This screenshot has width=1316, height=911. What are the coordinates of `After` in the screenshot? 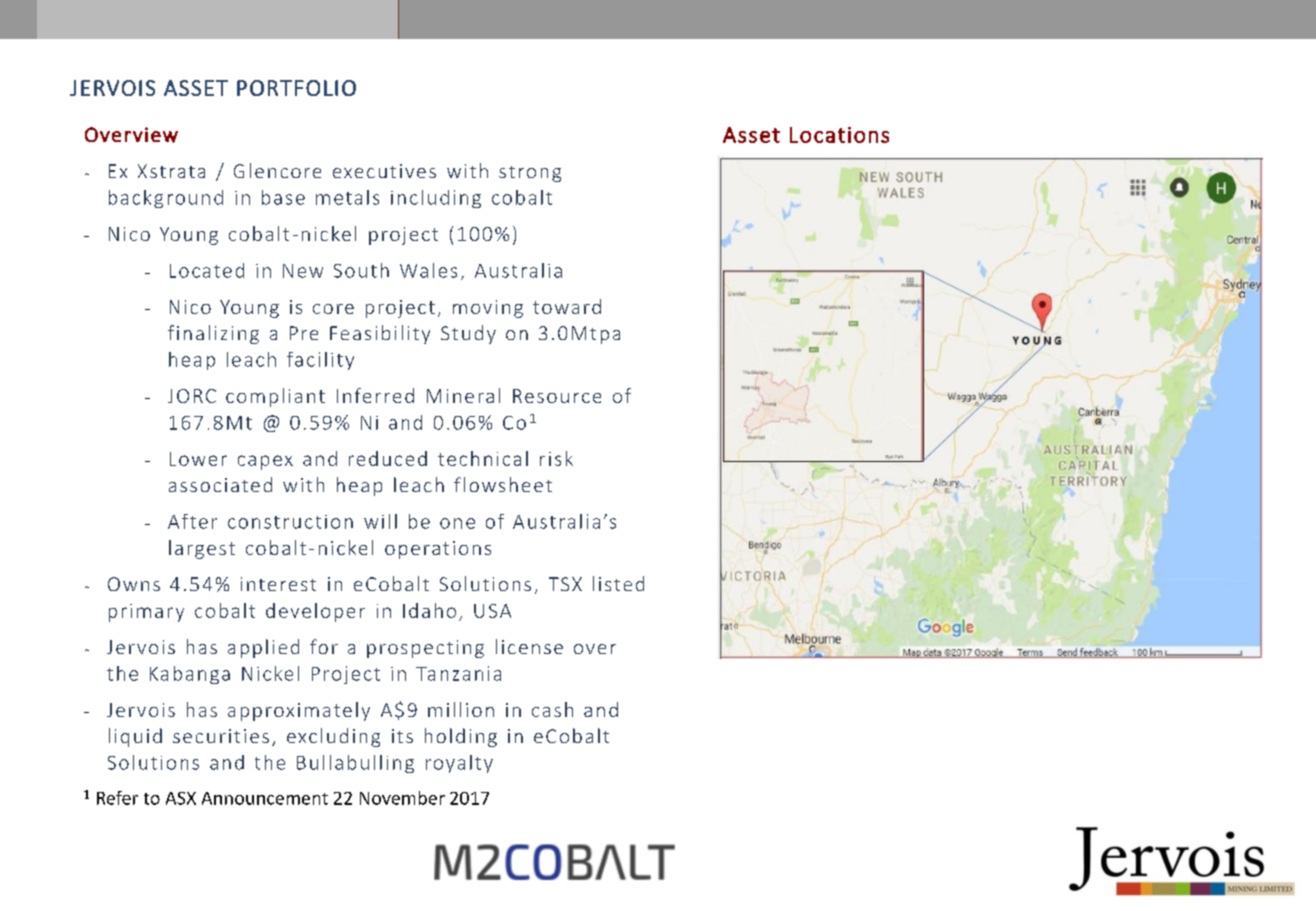 It's located at (192, 521).
